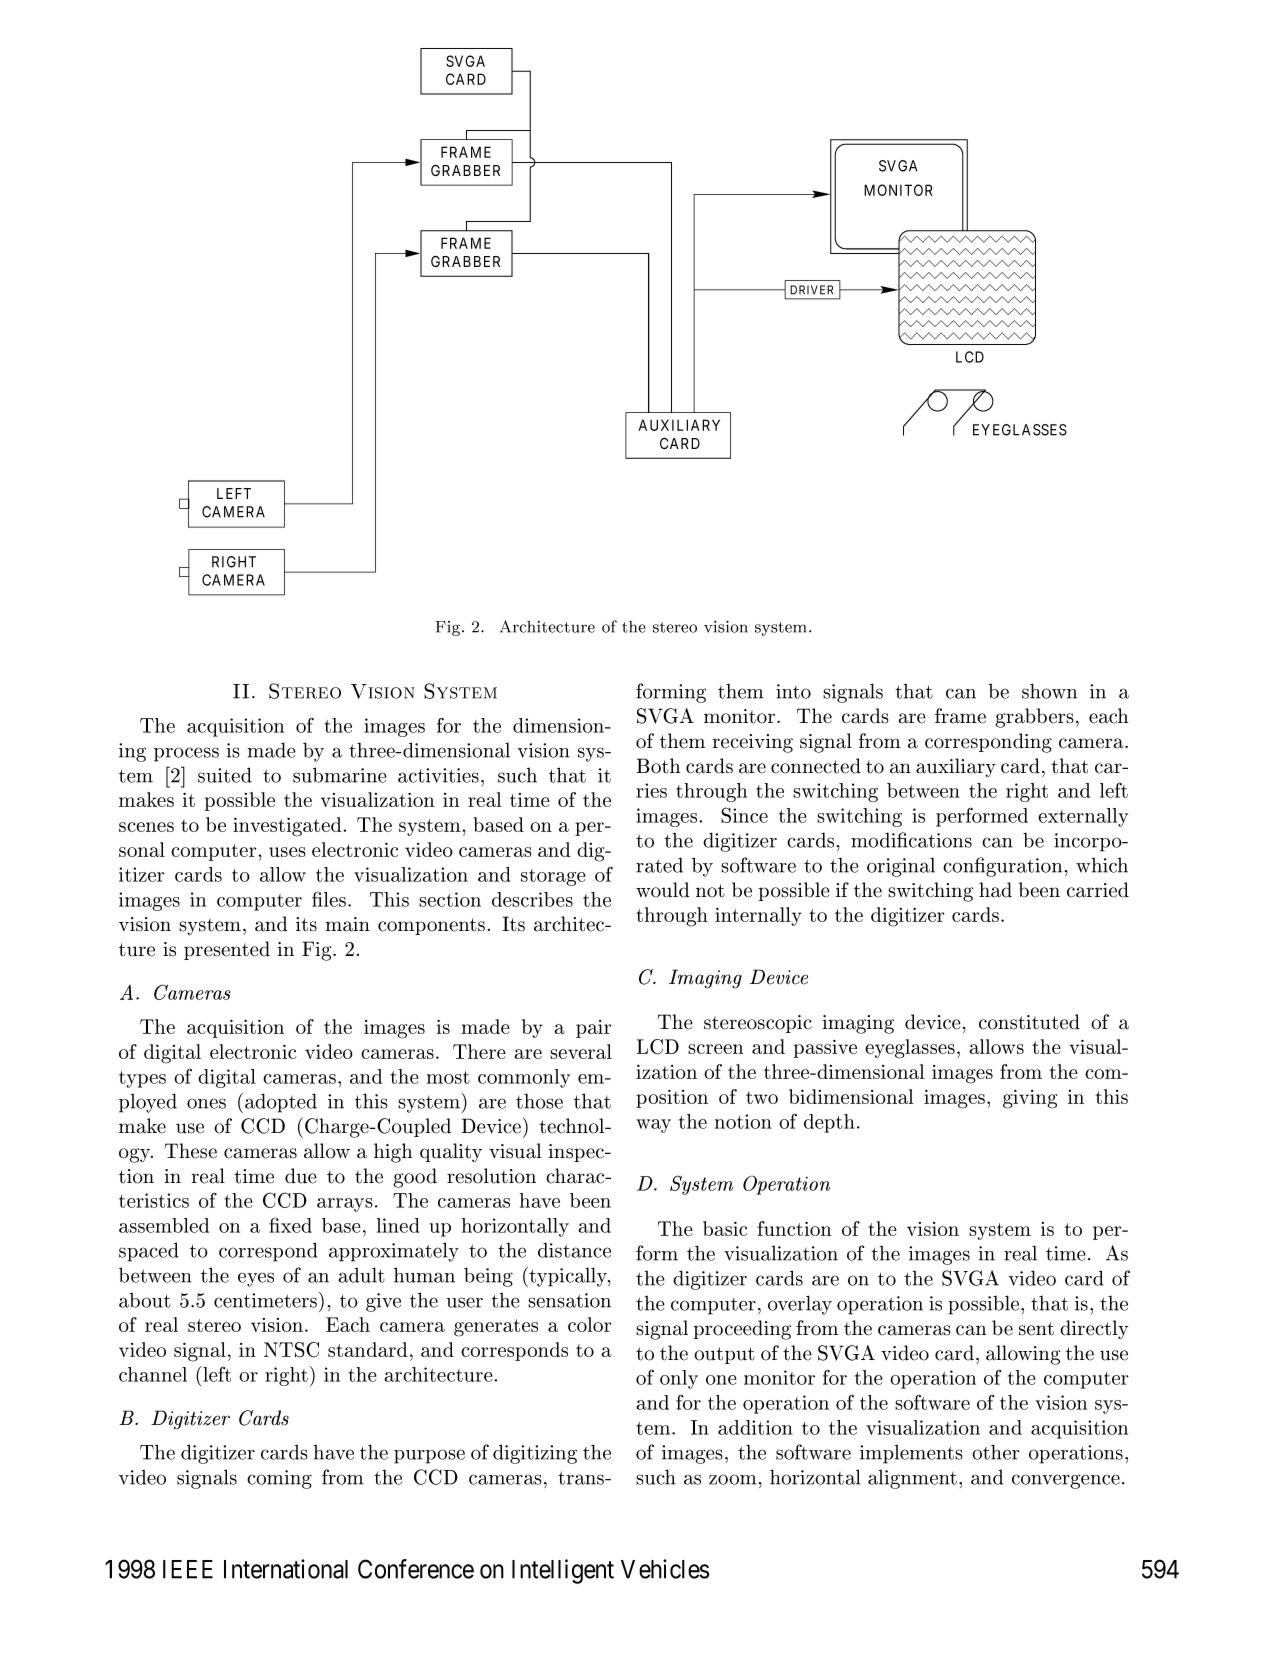 The width and height of the page is (1283, 1660). What do you see at coordinates (793, 691) in the page?
I see `into` at bounding box center [793, 691].
